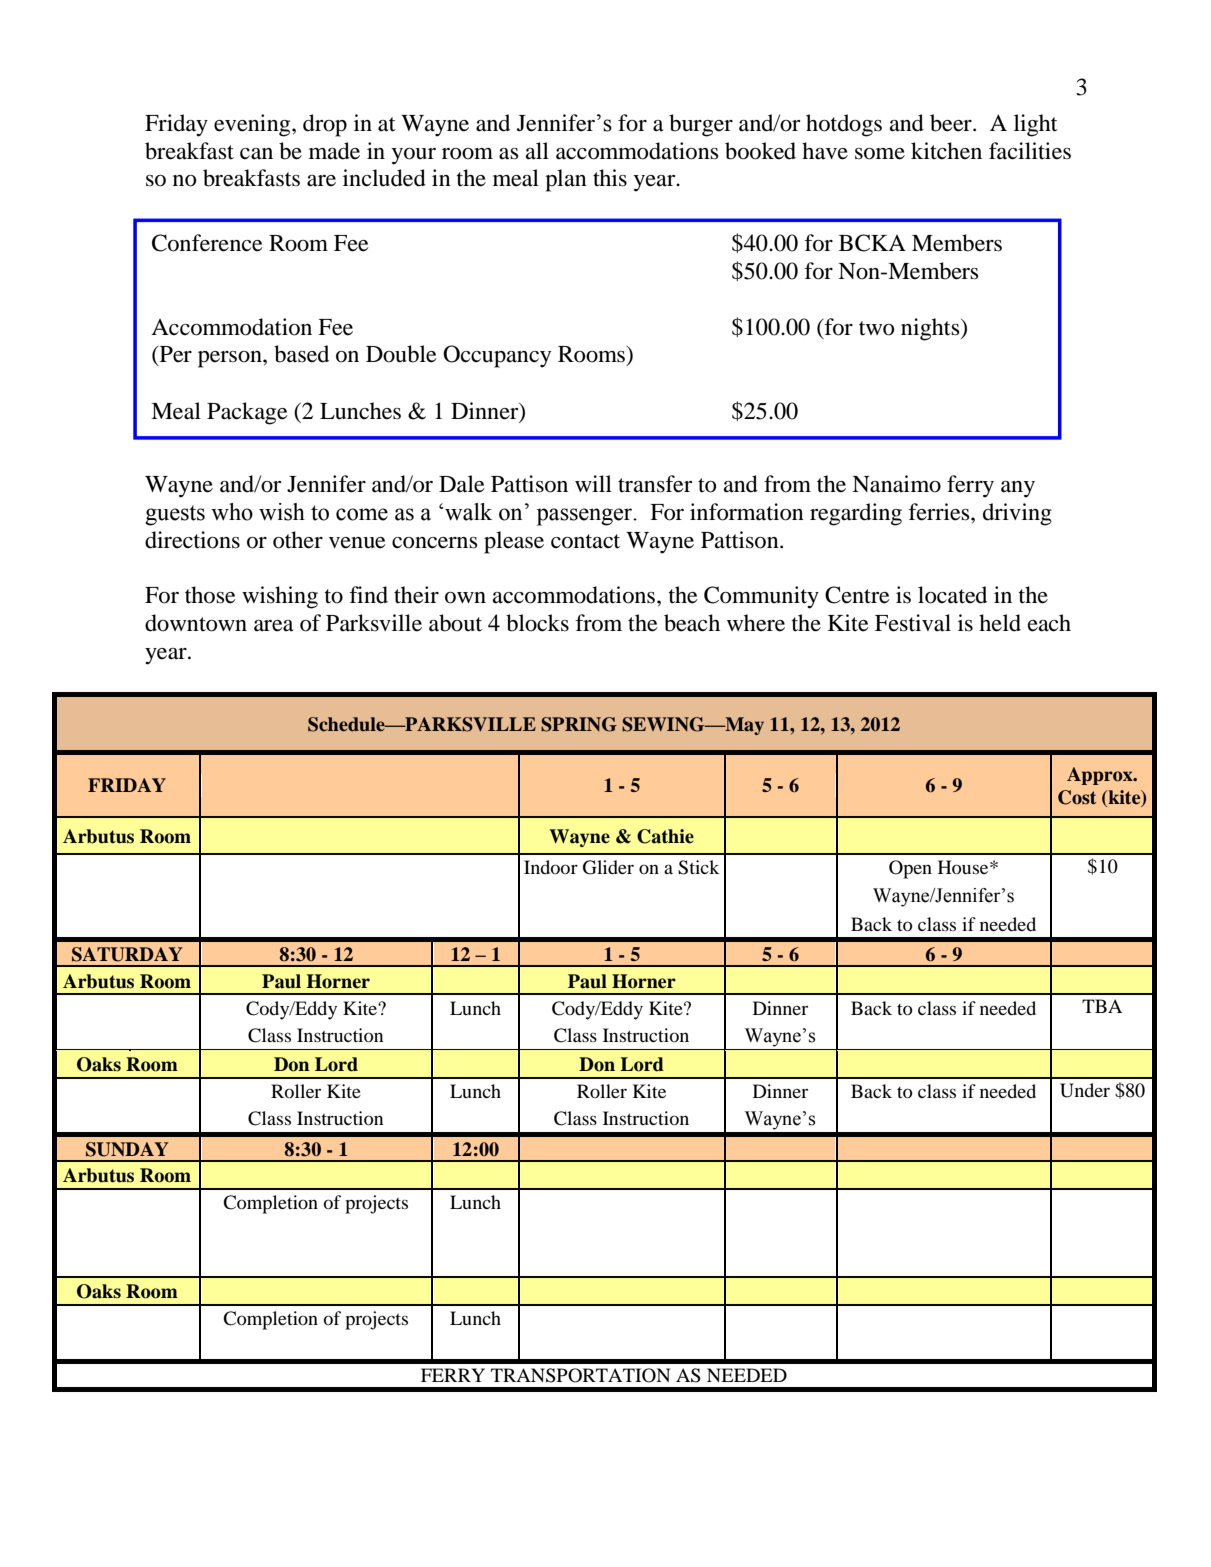  Describe the element at coordinates (610, 178) in the image. I see `this` at that location.
